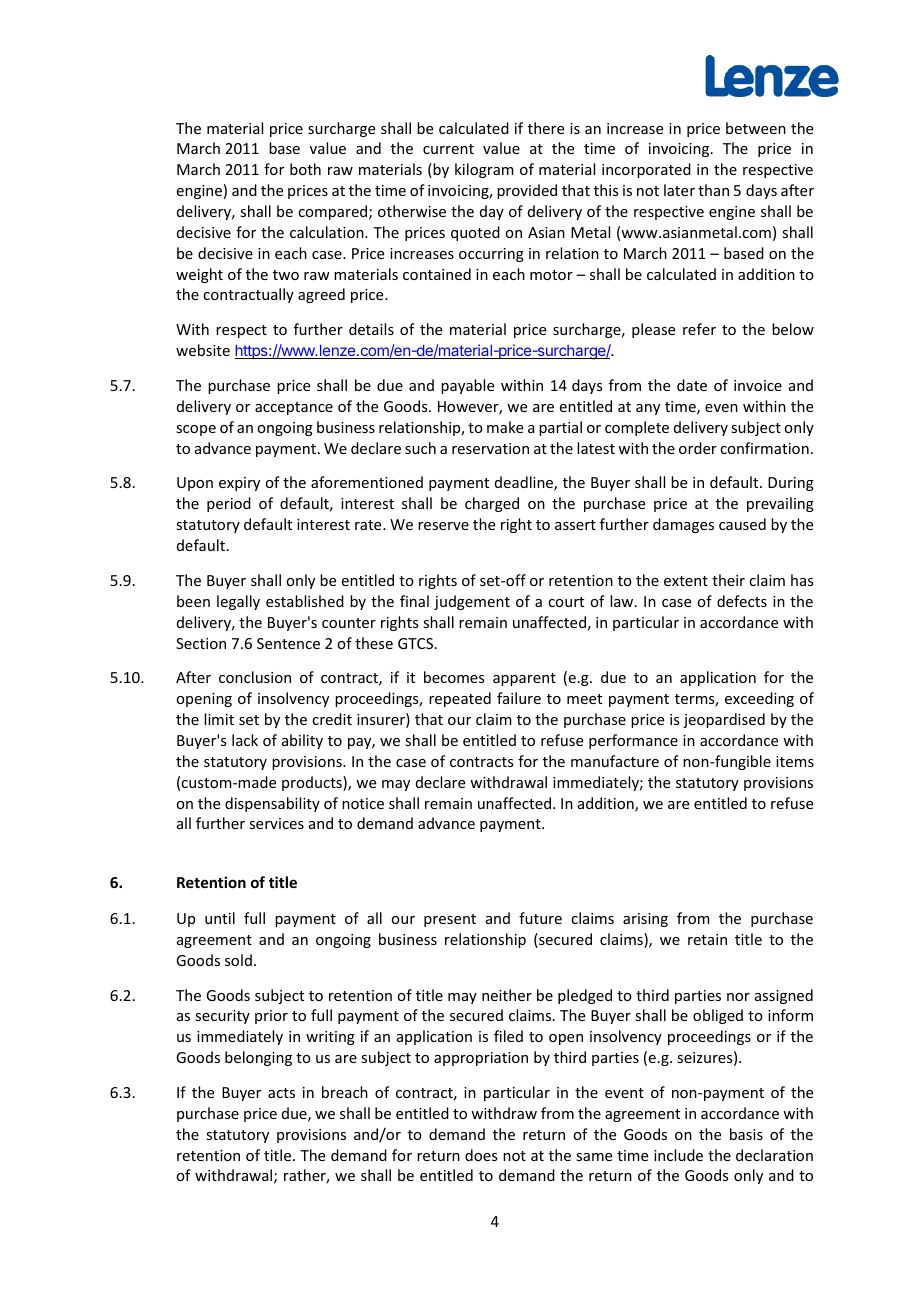 Image resolution: width=924 pixels, height=1308 pixels. I want to click on judgement, so click(472, 602).
